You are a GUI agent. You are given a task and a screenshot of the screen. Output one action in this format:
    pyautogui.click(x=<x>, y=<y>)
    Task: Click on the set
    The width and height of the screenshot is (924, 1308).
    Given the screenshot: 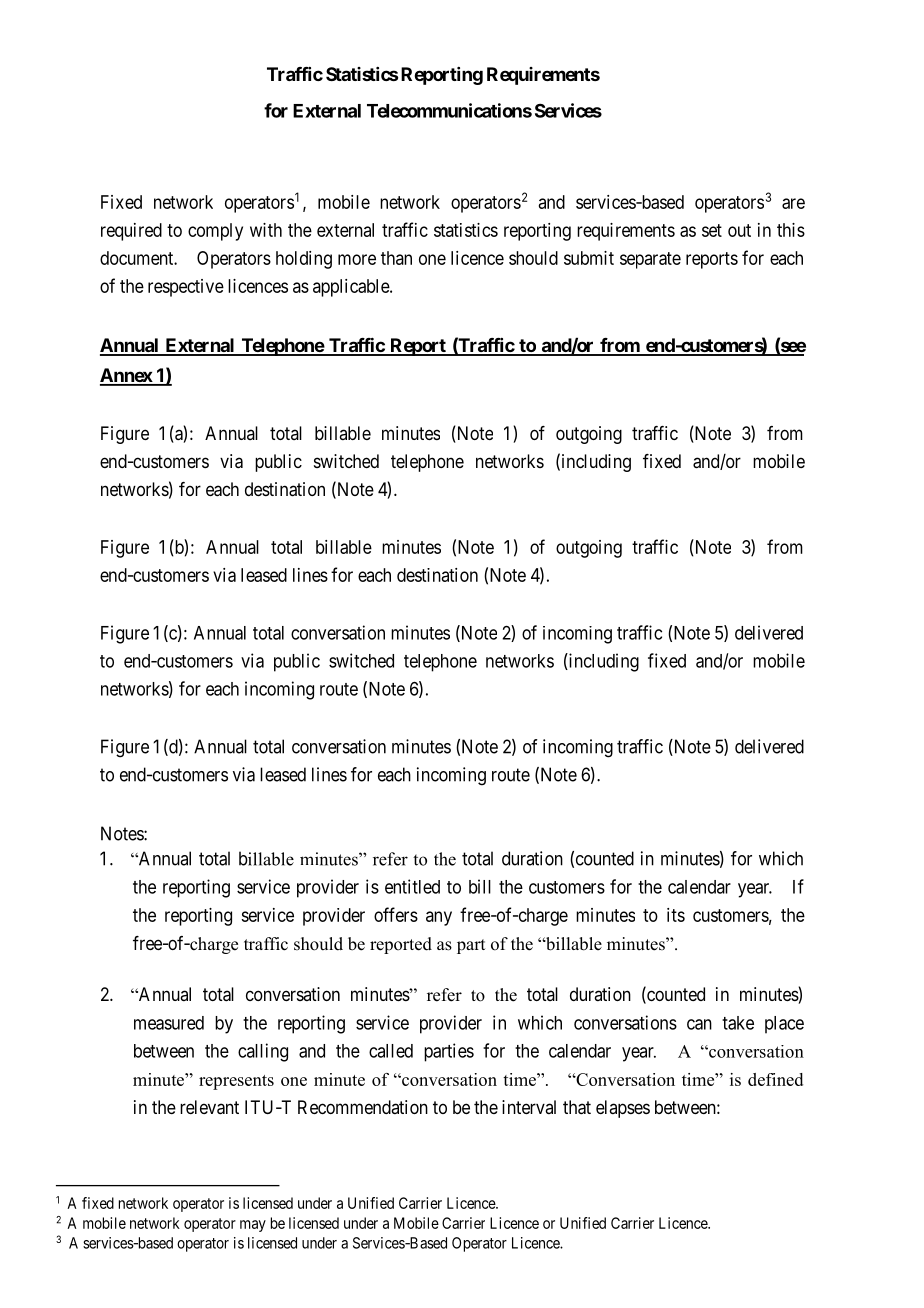 What is the action you would take?
    pyautogui.click(x=712, y=230)
